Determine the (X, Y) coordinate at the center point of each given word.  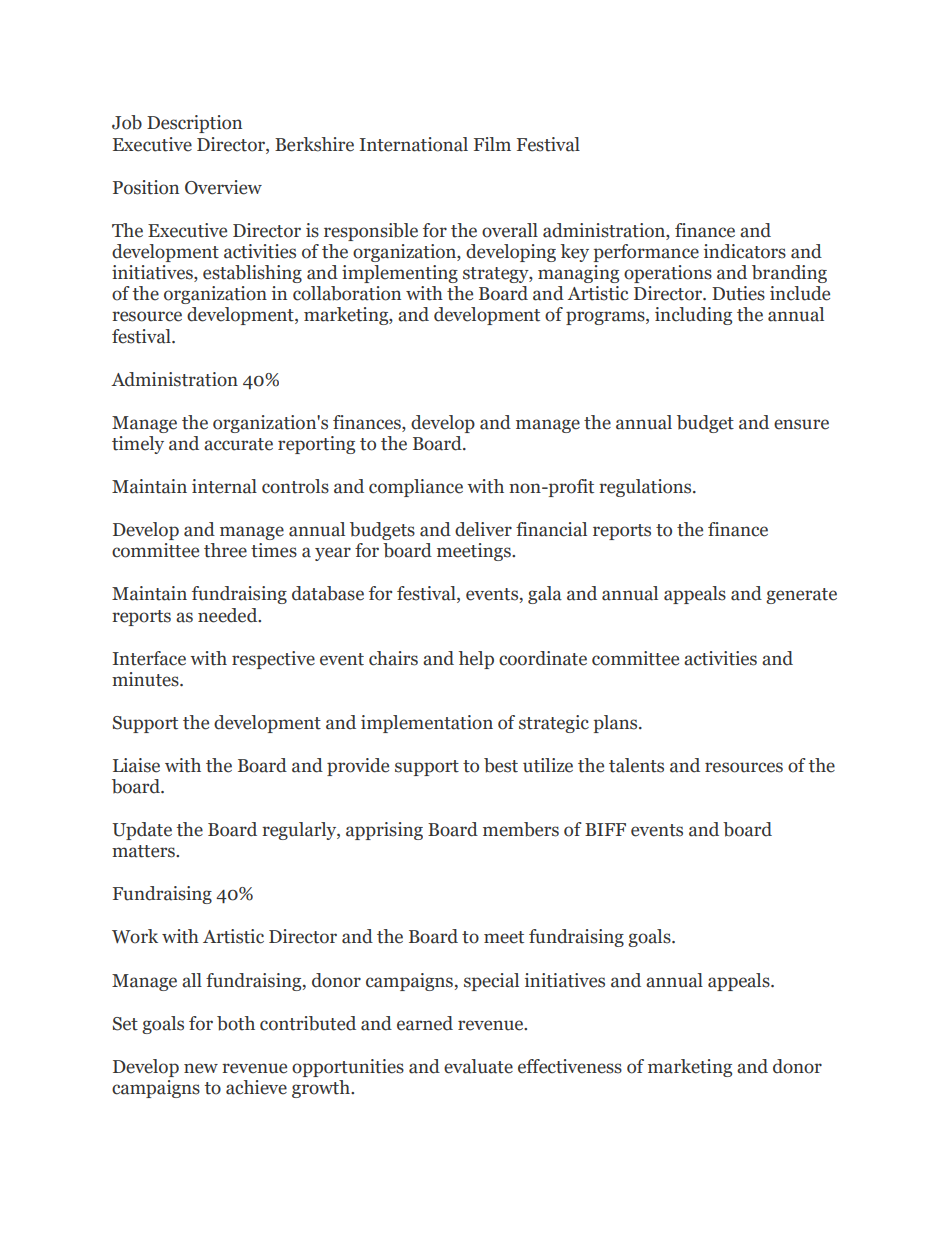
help (476, 660)
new (201, 1068)
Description (194, 124)
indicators (745, 251)
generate (801, 596)
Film (492, 144)
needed (229, 615)
